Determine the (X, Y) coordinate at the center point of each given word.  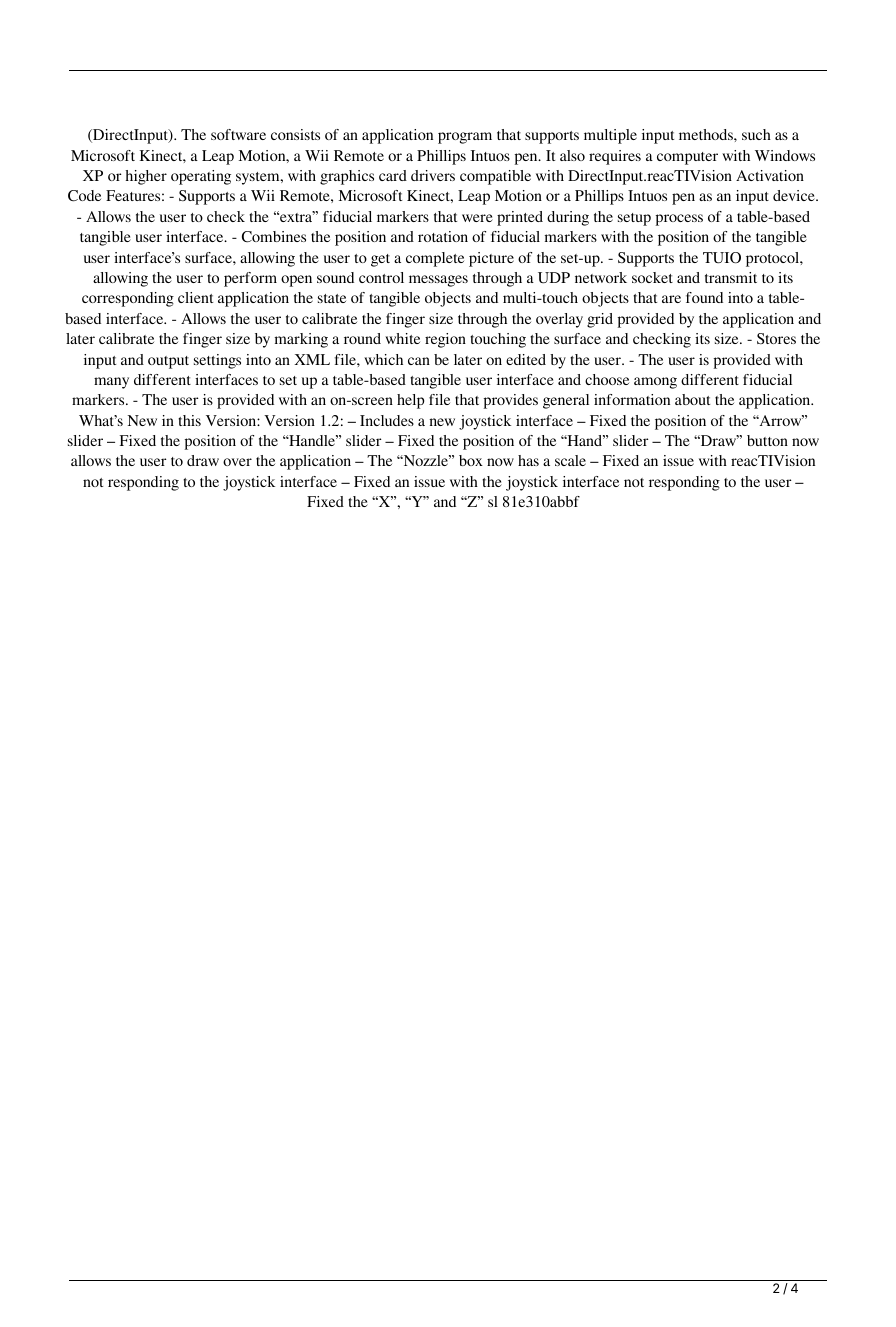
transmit (731, 277)
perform (250, 279)
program (465, 138)
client (195, 297)
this (189, 420)
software (238, 134)
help (410, 401)
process (679, 220)
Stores (776, 338)
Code (84, 196)
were (477, 218)
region (445, 340)
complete (435, 259)
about (692, 399)
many (111, 383)
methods (707, 134)
